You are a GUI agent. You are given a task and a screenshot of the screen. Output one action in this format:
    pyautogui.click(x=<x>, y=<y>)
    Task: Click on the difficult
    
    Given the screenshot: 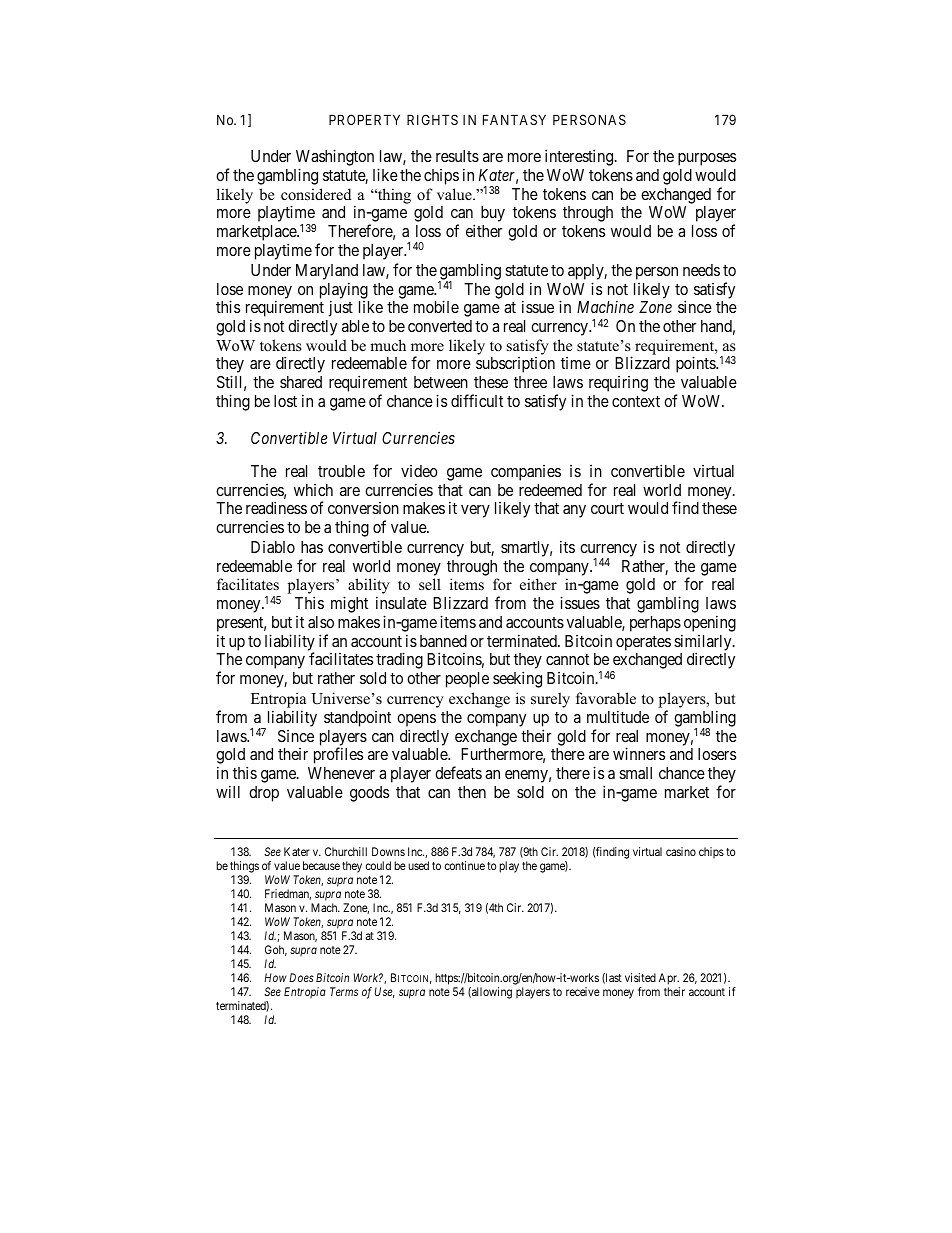 What is the action you would take?
    pyautogui.click(x=477, y=400)
